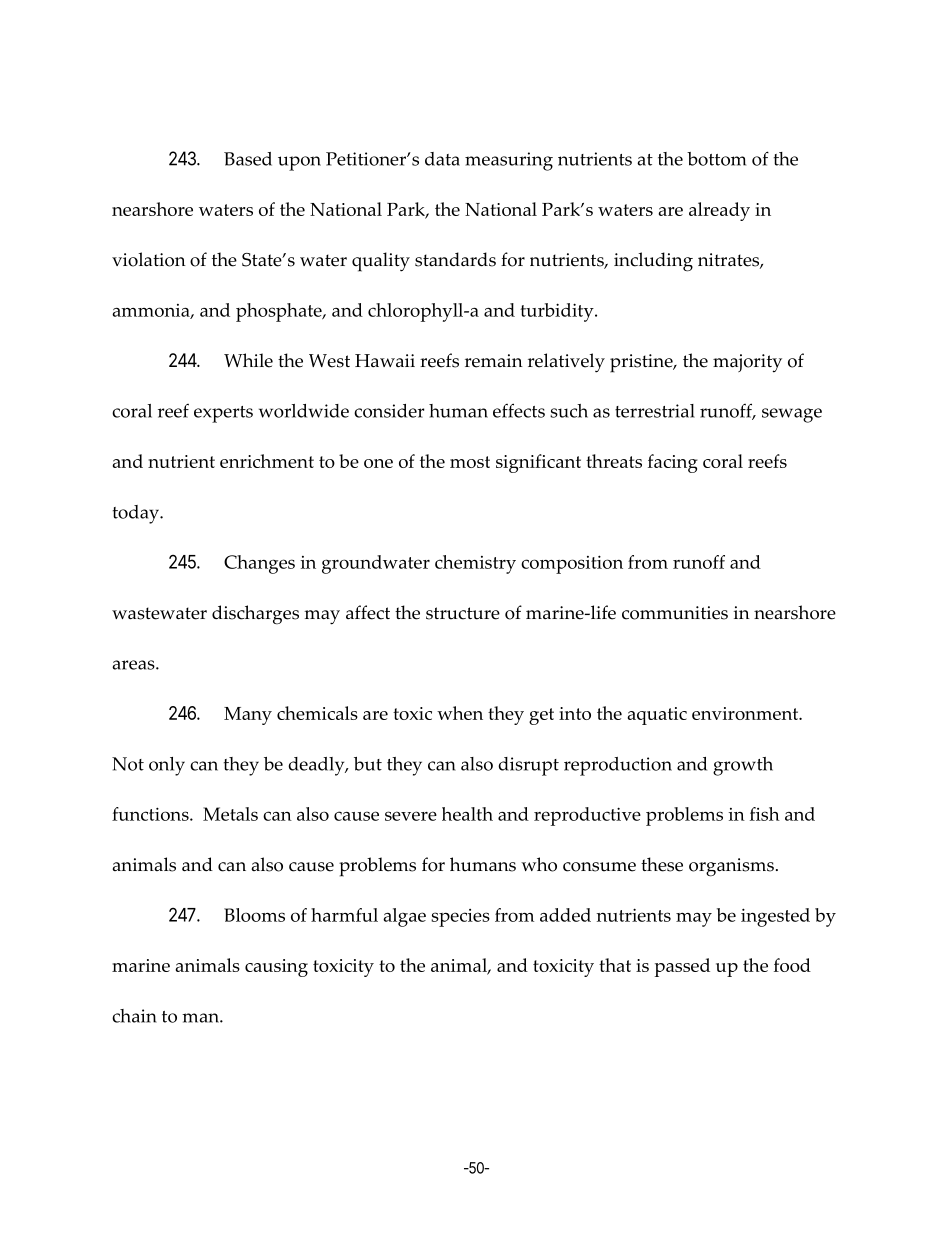 Image resolution: width=952 pixels, height=1233 pixels. I want to click on chemistry, so click(475, 564).
